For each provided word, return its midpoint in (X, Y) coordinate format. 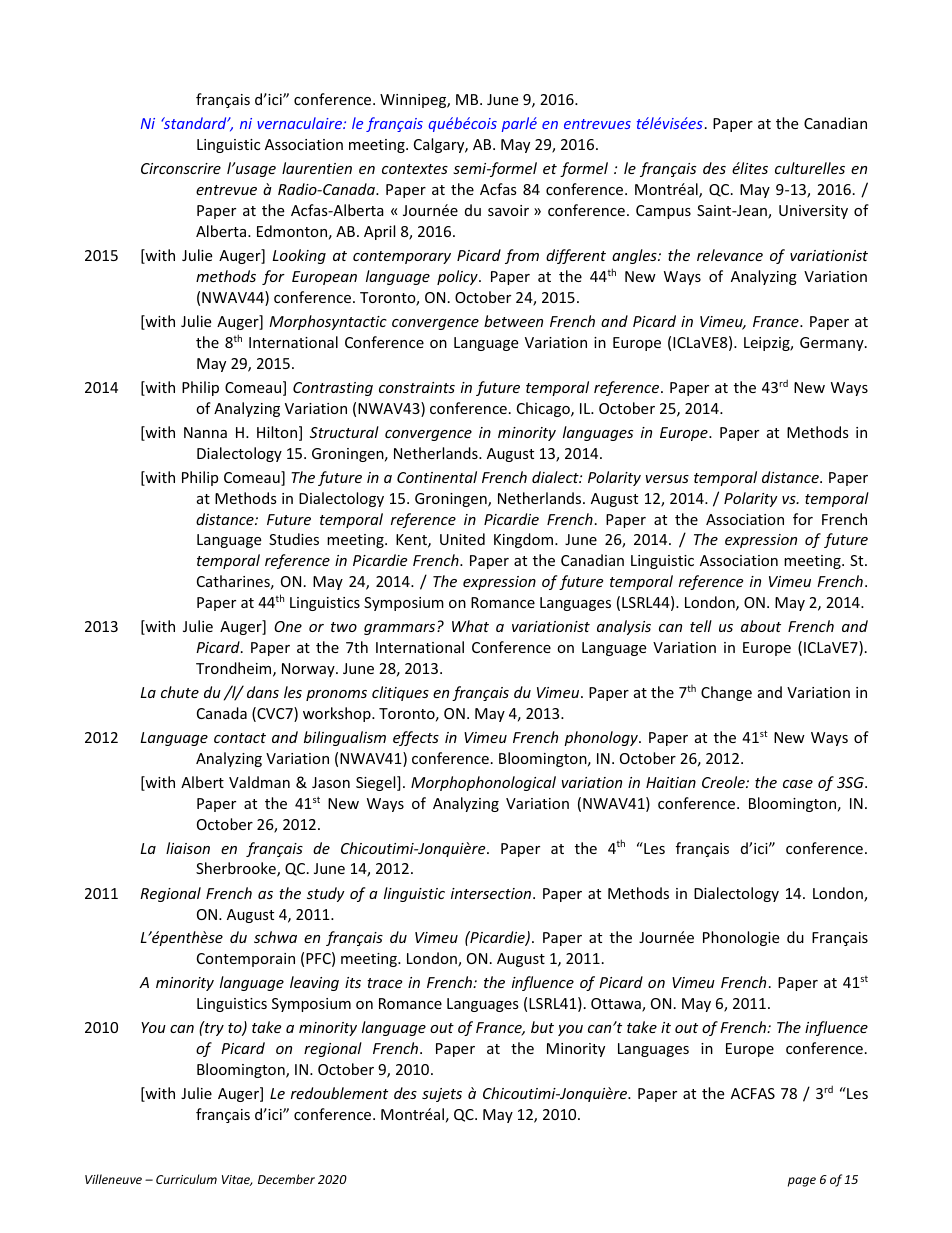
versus (667, 479)
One (288, 626)
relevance (730, 255)
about (761, 626)
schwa (275, 937)
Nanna (205, 432)
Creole (724, 782)
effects (416, 738)
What (470, 626)
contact (240, 738)
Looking (299, 256)
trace (384, 983)
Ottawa (617, 1005)
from (522, 256)
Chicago (544, 409)
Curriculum (186, 1179)
